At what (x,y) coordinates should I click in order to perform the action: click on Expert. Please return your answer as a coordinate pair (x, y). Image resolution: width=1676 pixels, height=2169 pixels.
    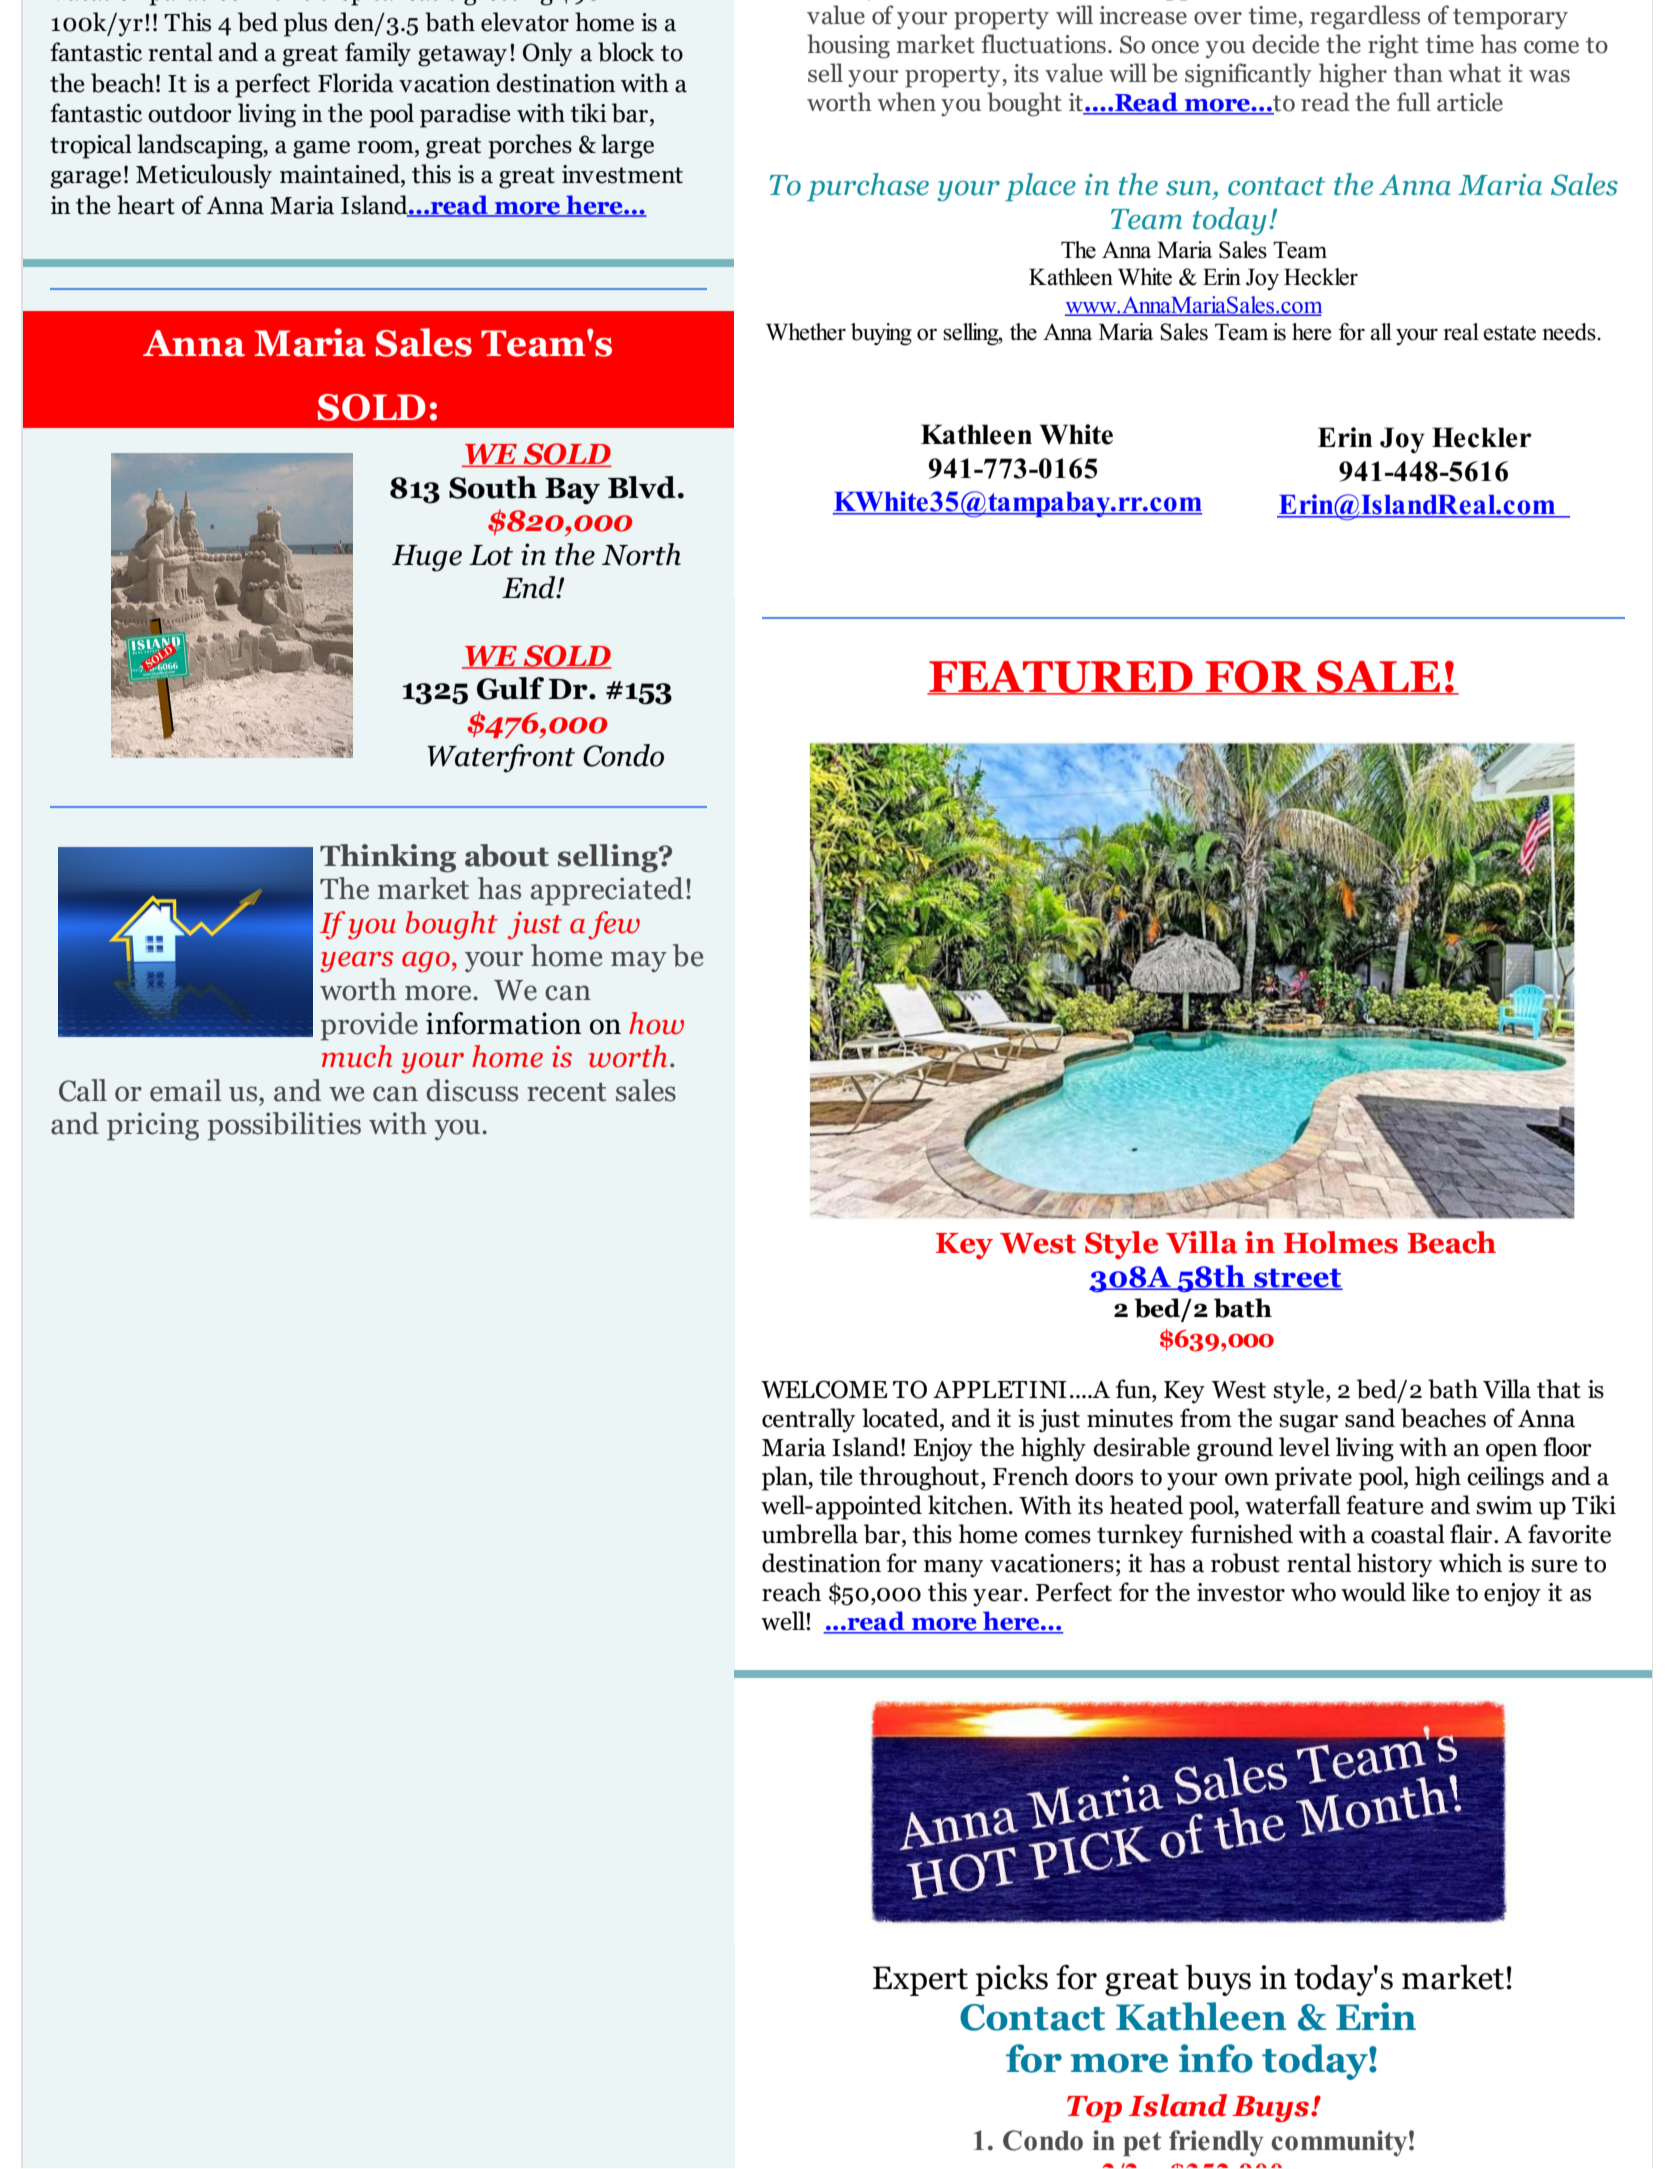
    Looking at the image, I should click on (920, 1981).
